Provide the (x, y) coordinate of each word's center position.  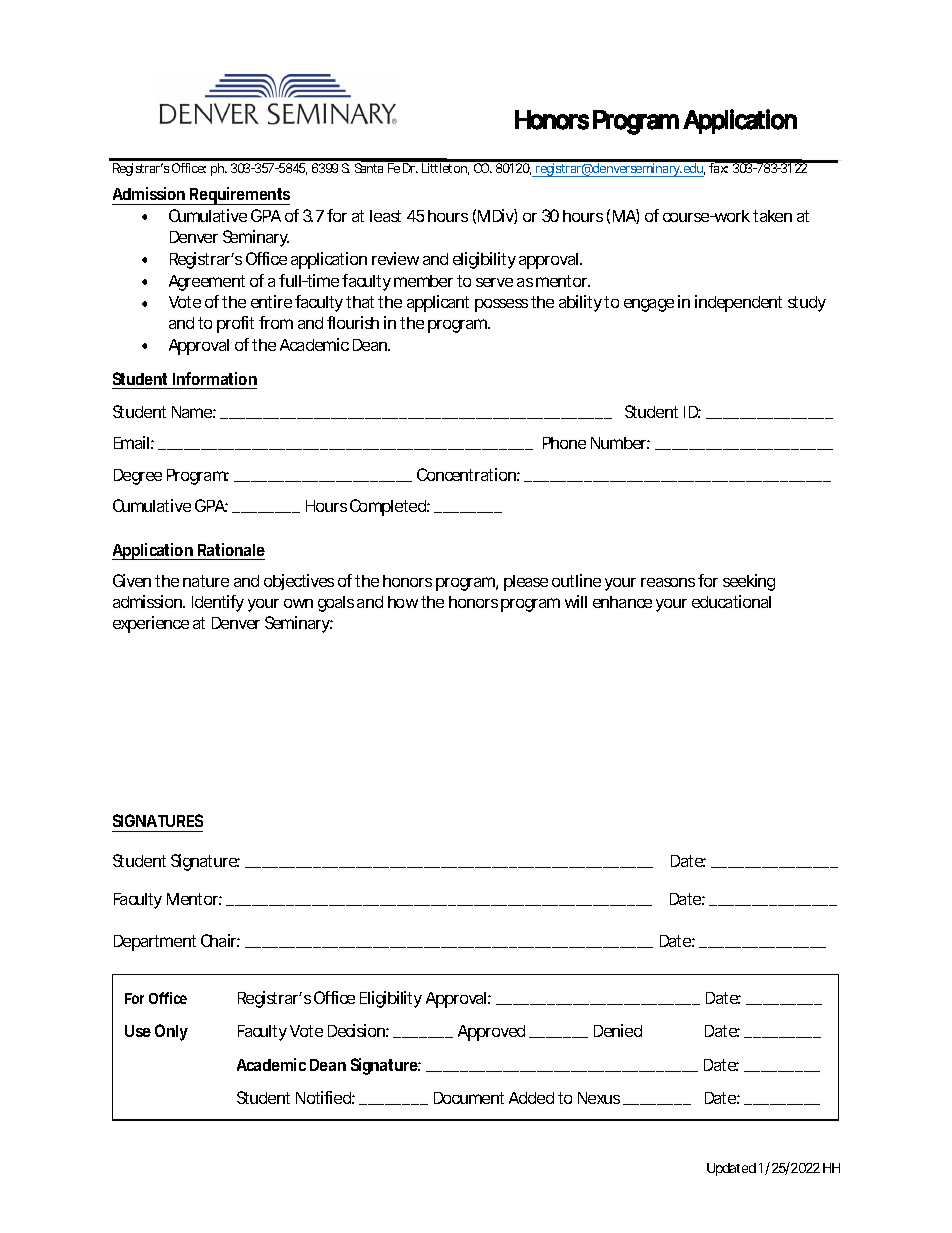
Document (469, 1098)
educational (731, 601)
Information (215, 378)
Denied (618, 1030)
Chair (220, 940)
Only (171, 1032)
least (385, 216)
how (403, 602)
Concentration (468, 474)
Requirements (239, 196)
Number (620, 443)
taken (772, 216)
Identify (218, 603)
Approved (491, 1033)
